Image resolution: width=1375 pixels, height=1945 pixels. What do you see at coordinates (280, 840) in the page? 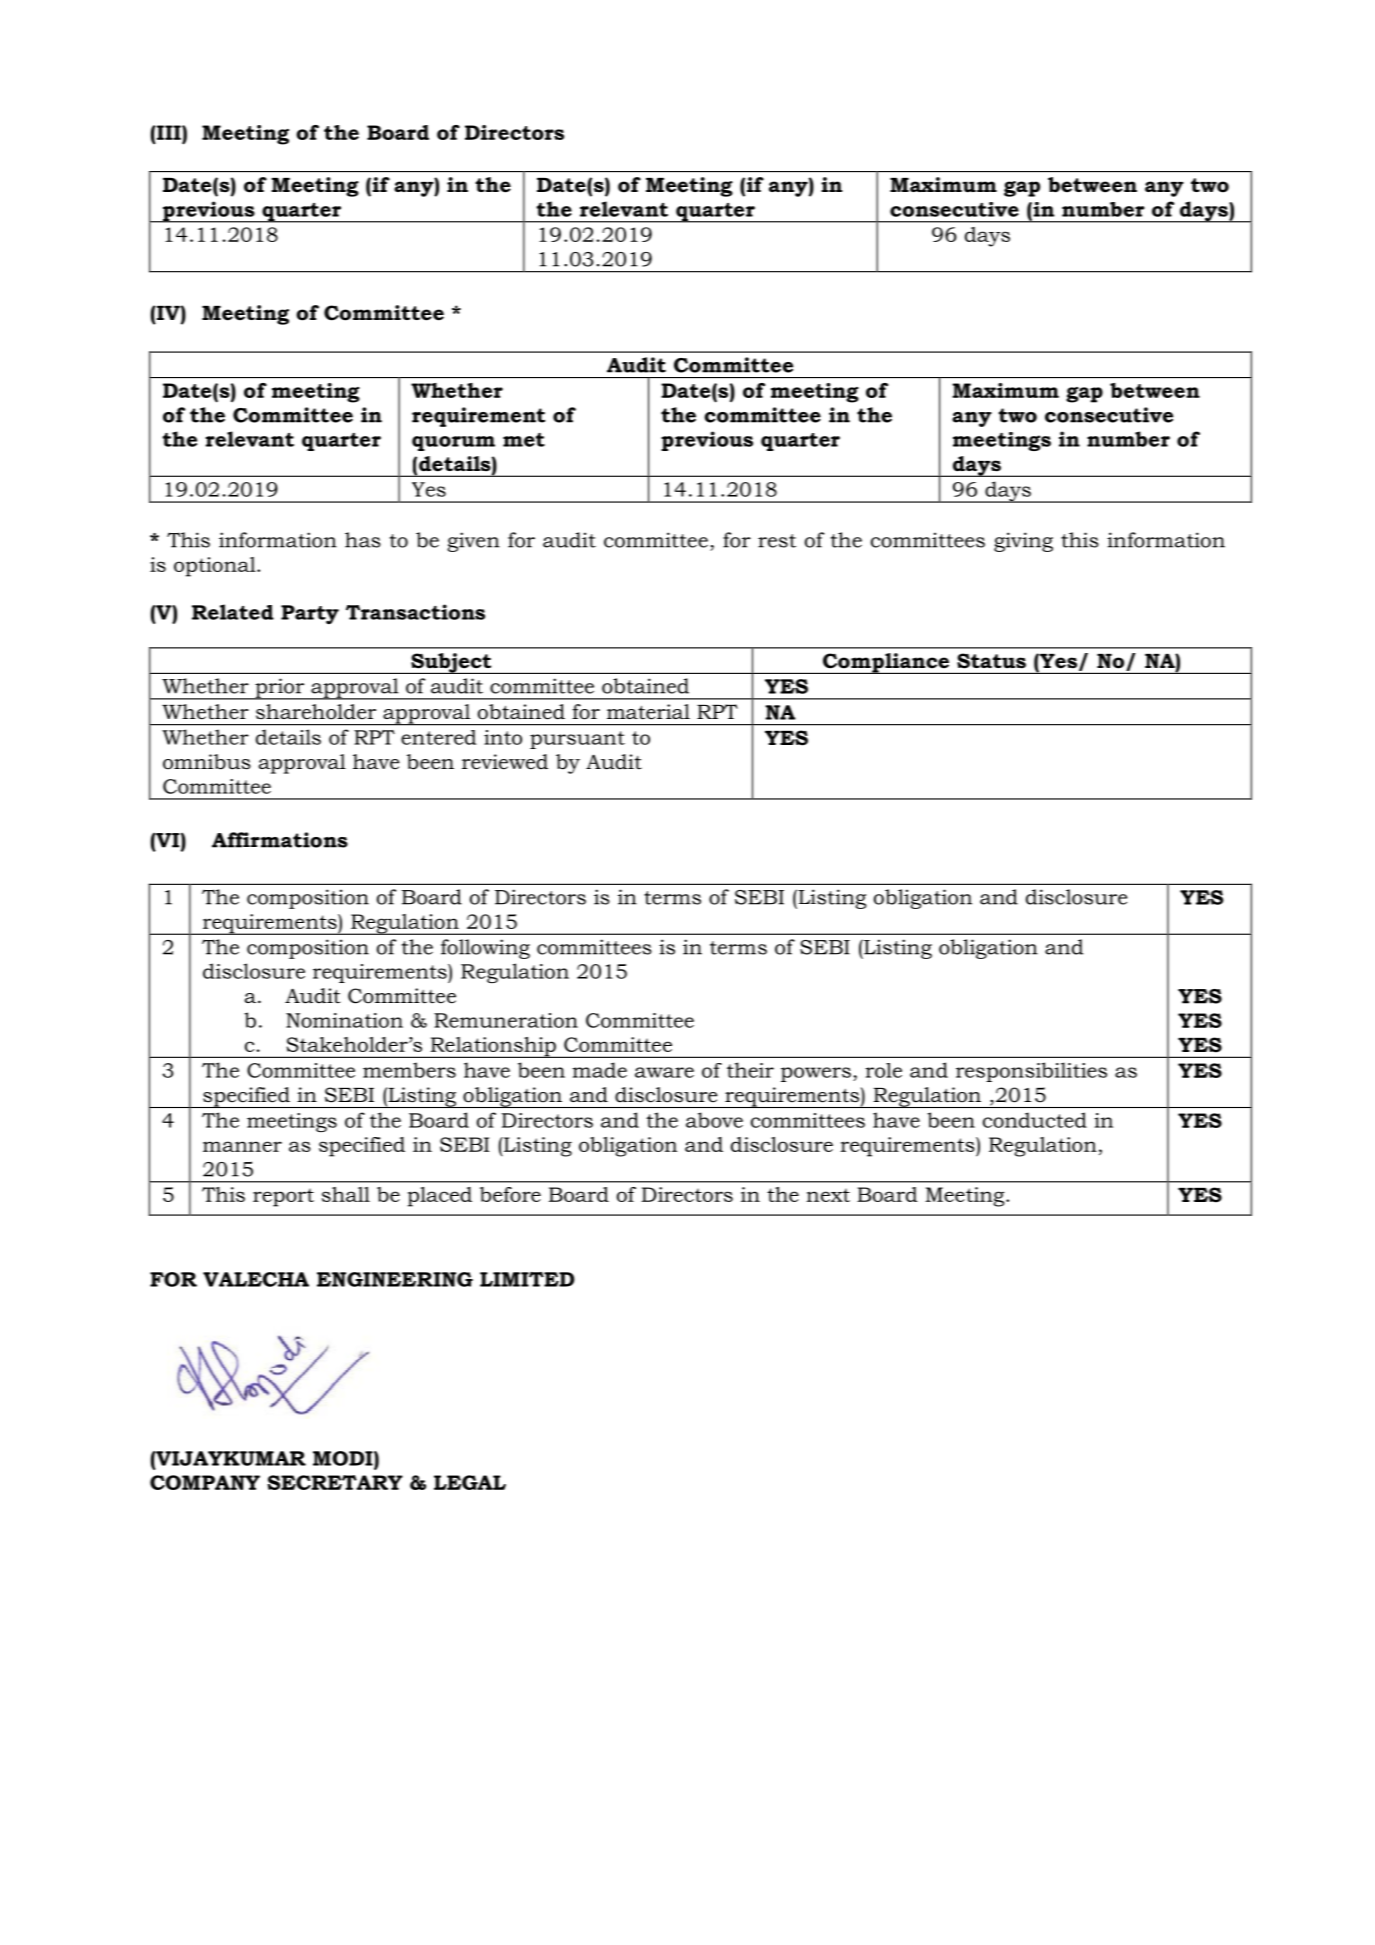
I see `Affirmations` at bounding box center [280, 840].
